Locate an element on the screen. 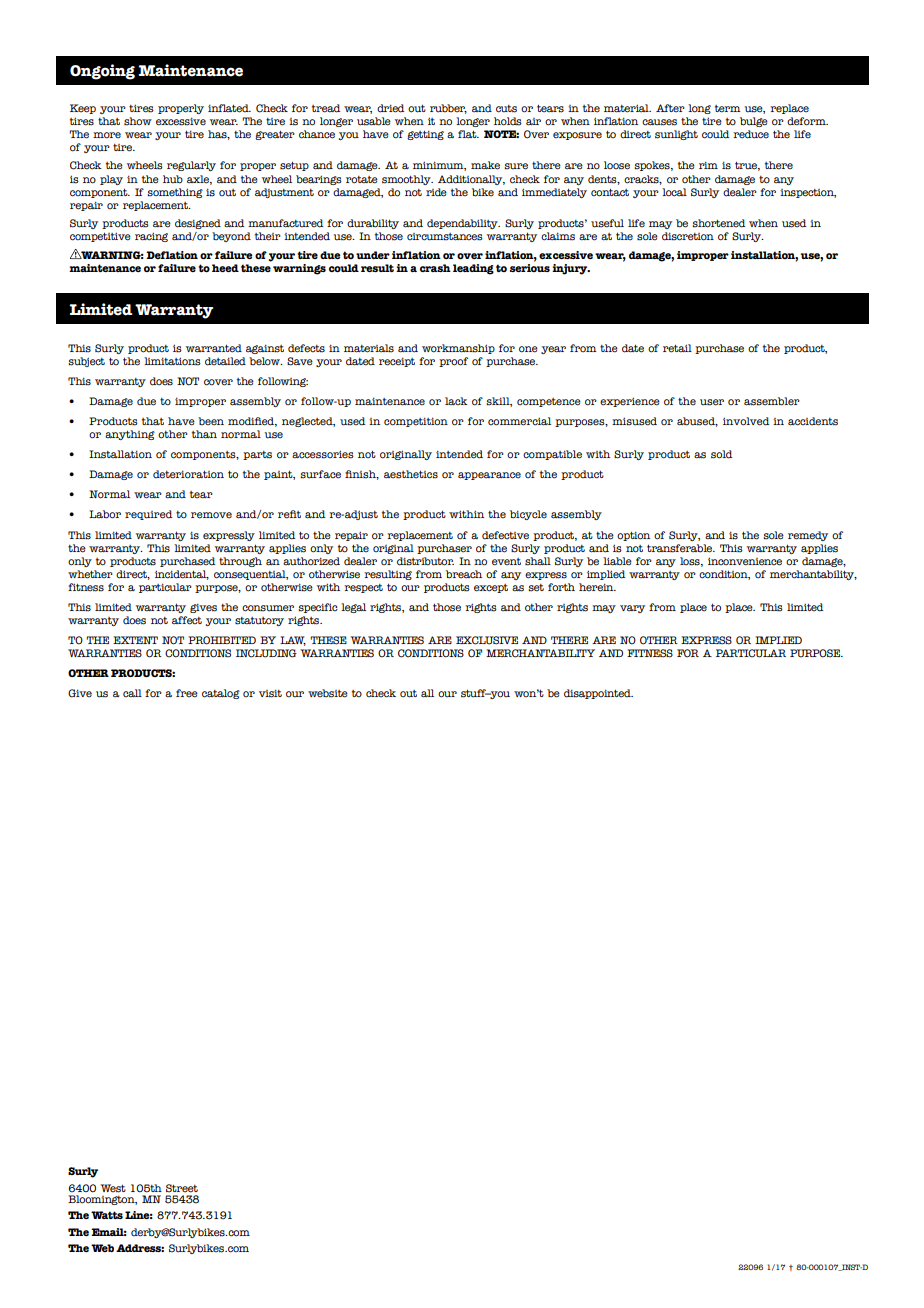 The height and width of the screenshot is (1308, 924). proof is located at coordinates (453, 362).
